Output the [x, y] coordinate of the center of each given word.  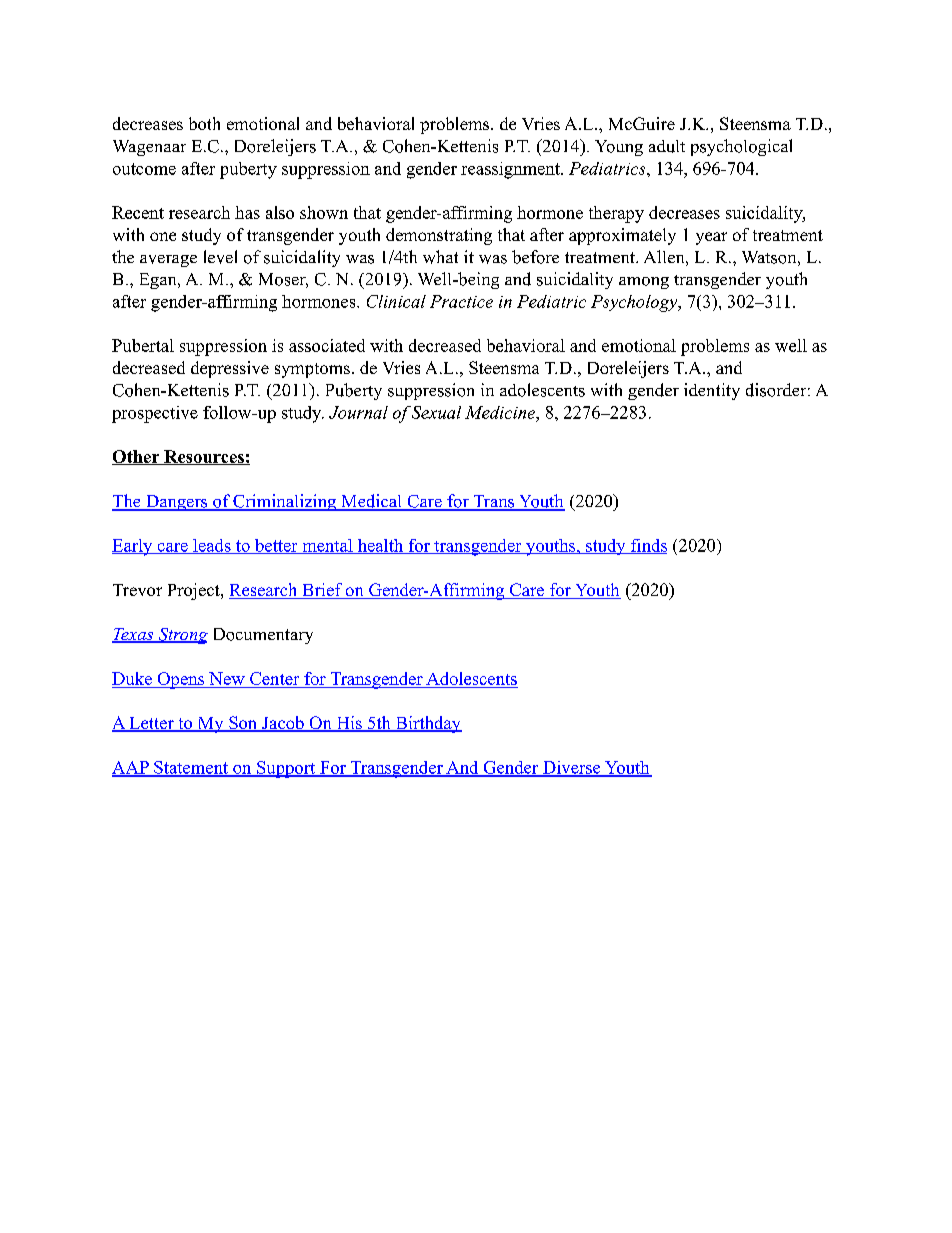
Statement [191, 768]
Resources [204, 457]
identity [712, 391]
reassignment [511, 170]
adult [667, 146]
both [204, 123]
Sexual [435, 412]
